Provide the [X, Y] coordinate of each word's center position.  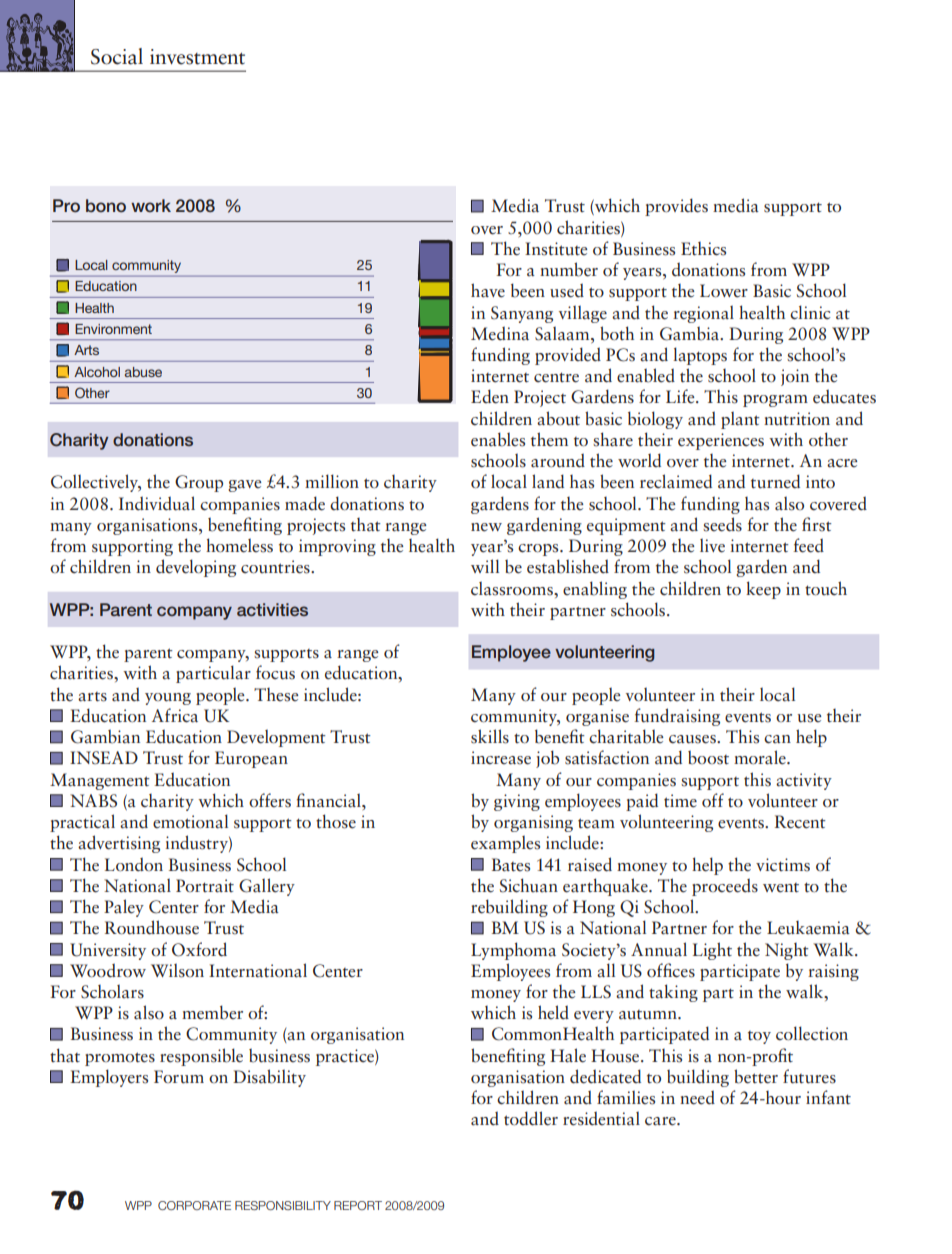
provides [676, 207]
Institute [556, 249]
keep [763, 590]
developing [196, 568]
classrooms [513, 588]
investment [197, 57]
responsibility [283, 1205]
